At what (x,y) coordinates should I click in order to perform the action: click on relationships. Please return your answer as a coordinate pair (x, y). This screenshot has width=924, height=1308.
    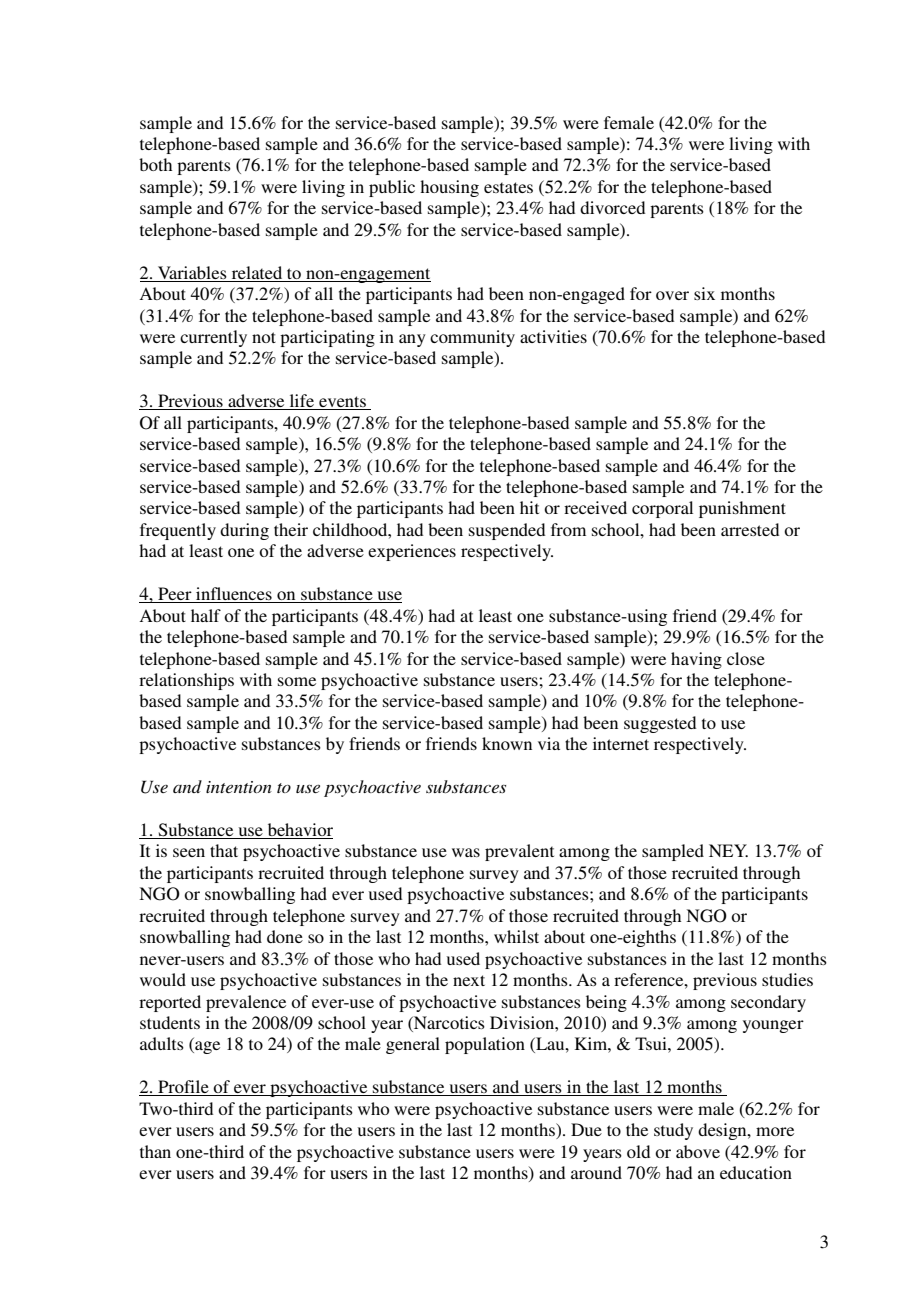
    Looking at the image, I should click on (186, 681).
